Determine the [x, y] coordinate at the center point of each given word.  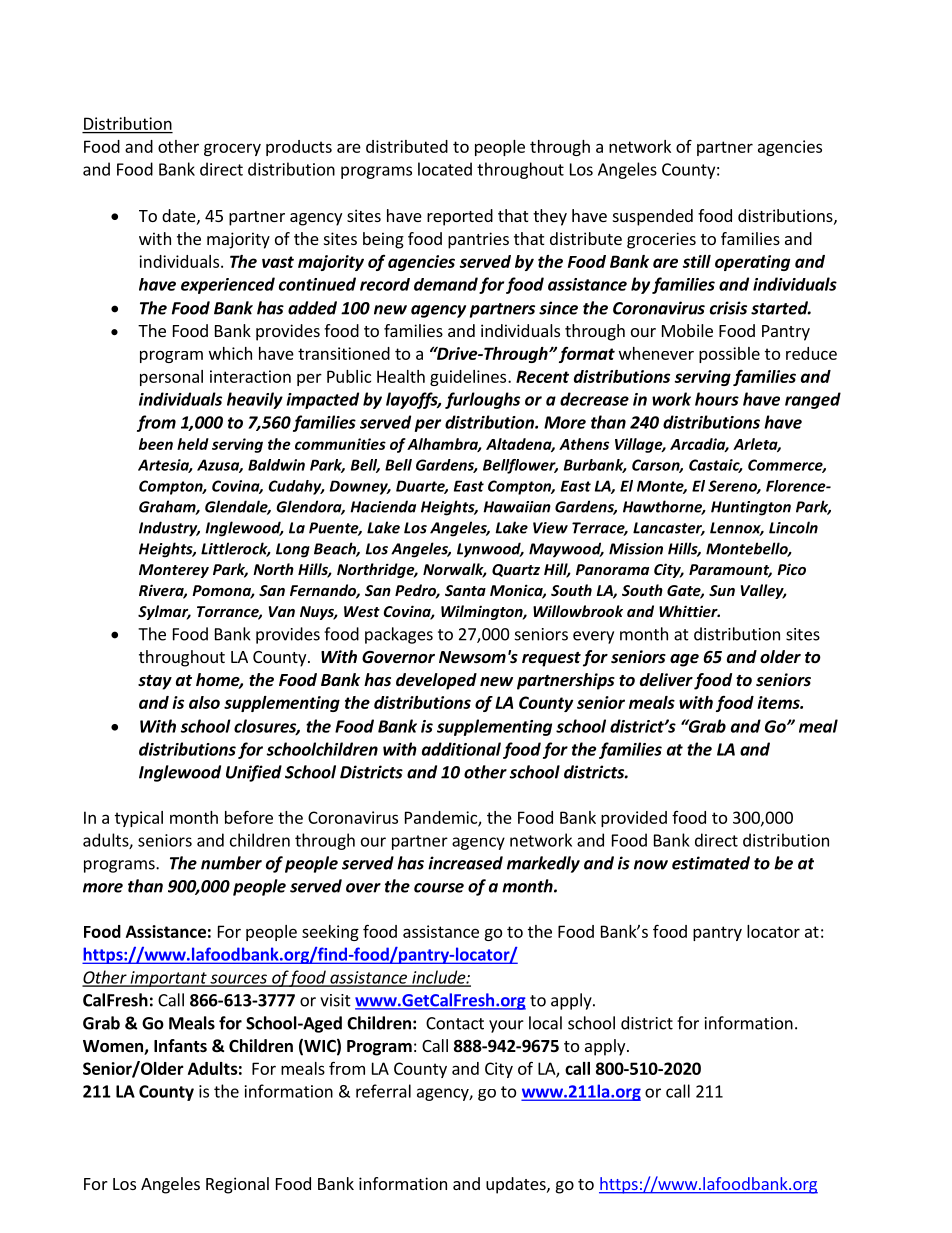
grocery [232, 149]
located [445, 169]
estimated [711, 863]
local [545, 1023]
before [249, 817]
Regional [237, 1185]
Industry [169, 529]
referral [383, 1091]
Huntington [751, 508]
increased [465, 863]
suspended [653, 217]
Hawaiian [517, 507]
